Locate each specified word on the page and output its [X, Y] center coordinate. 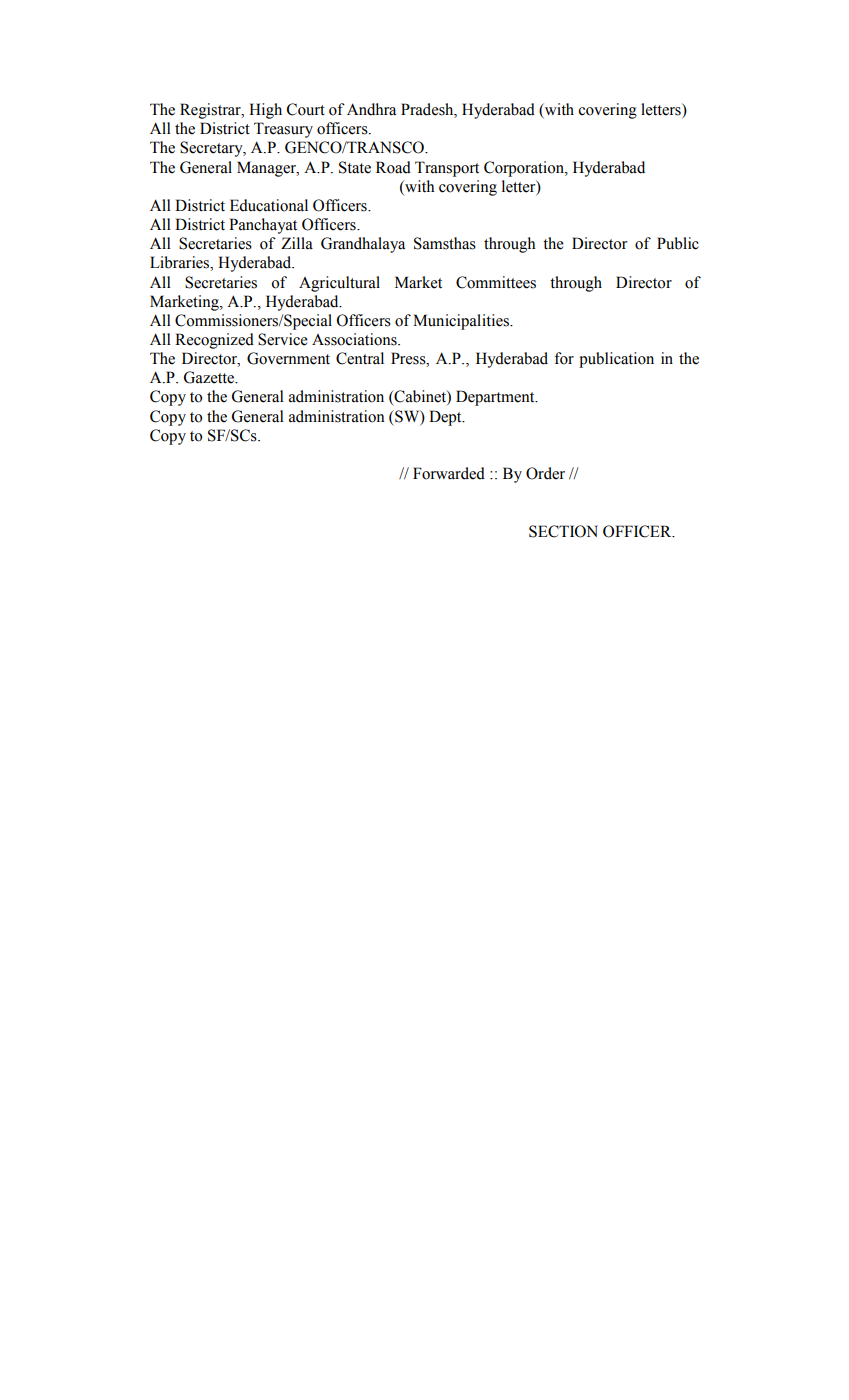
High [265, 111]
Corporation [525, 169]
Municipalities [462, 322]
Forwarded [449, 473]
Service [283, 339]
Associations [355, 339]
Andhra [371, 109]
